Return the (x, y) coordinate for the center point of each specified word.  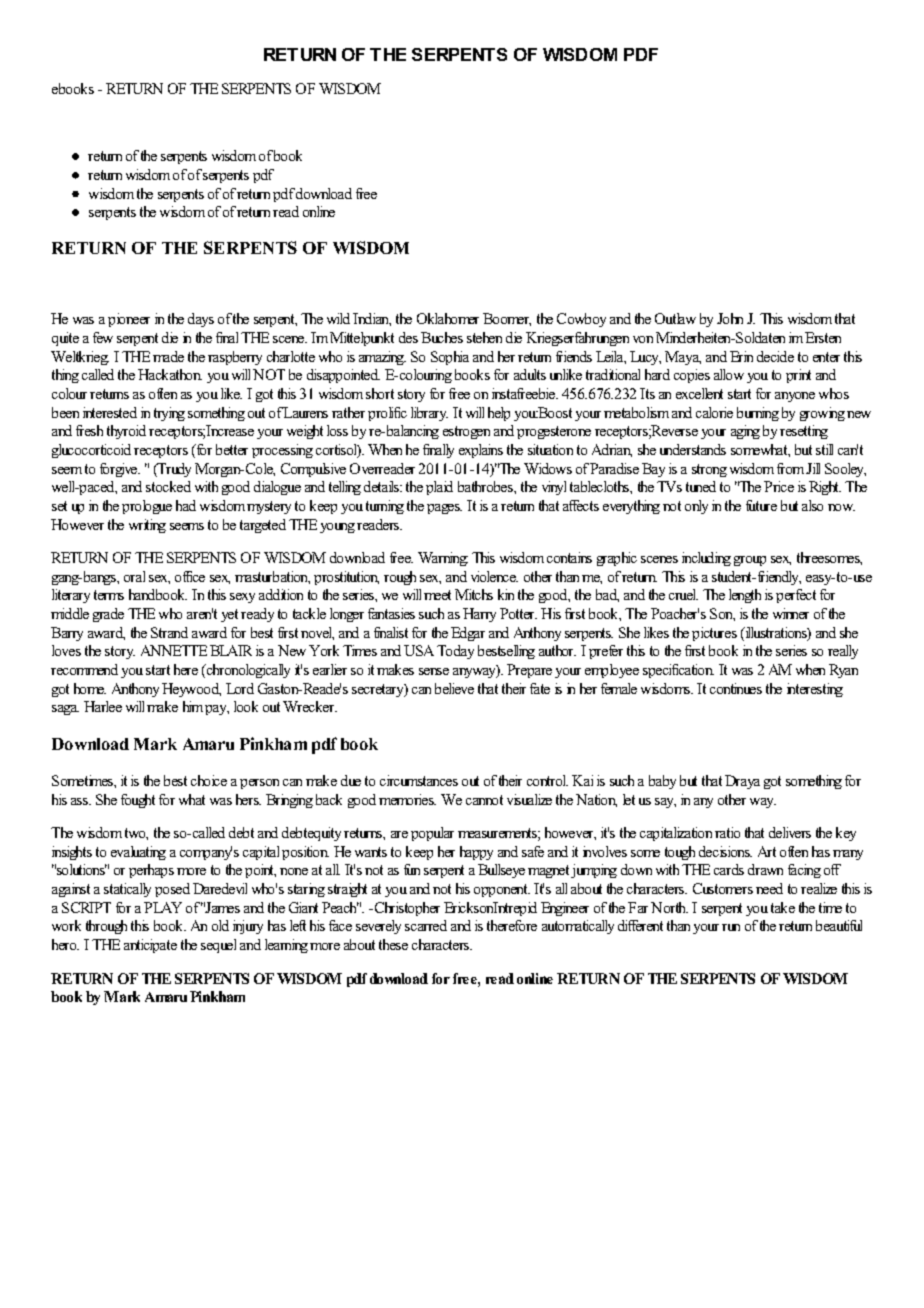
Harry (479, 615)
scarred (426, 925)
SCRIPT (86, 907)
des (408, 337)
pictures (714, 634)
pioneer (129, 320)
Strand (169, 632)
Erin (741, 356)
